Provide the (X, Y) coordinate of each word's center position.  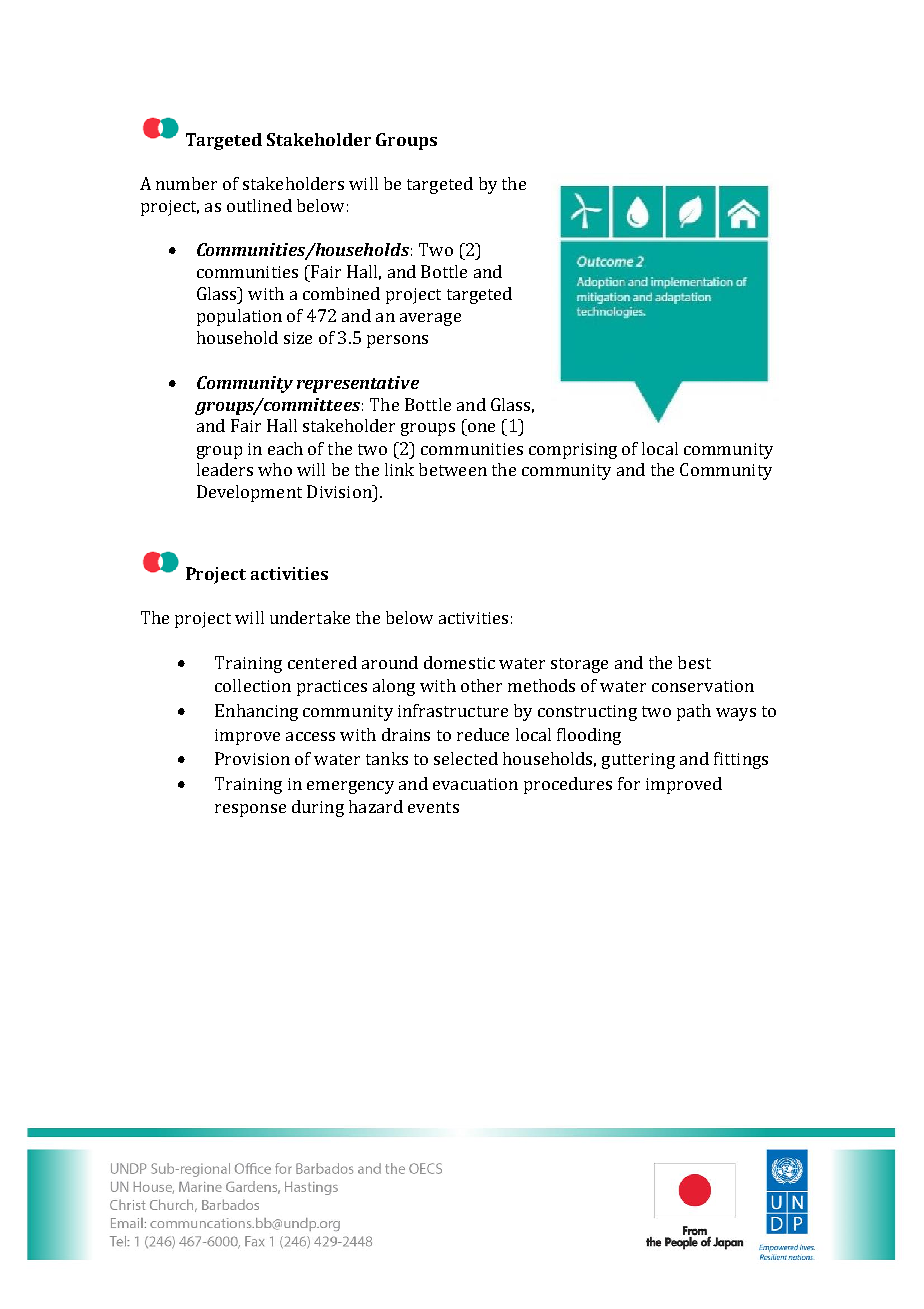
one (481, 427)
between (453, 469)
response (250, 810)
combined (341, 293)
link (399, 469)
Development (249, 493)
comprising (573, 451)
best (694, 662)
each (285, 448)
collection (253, 685)
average (430, 319)
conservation (703, 686)
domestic (459, 662)
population (239, 317)
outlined (259, 205)
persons (397, 341)
